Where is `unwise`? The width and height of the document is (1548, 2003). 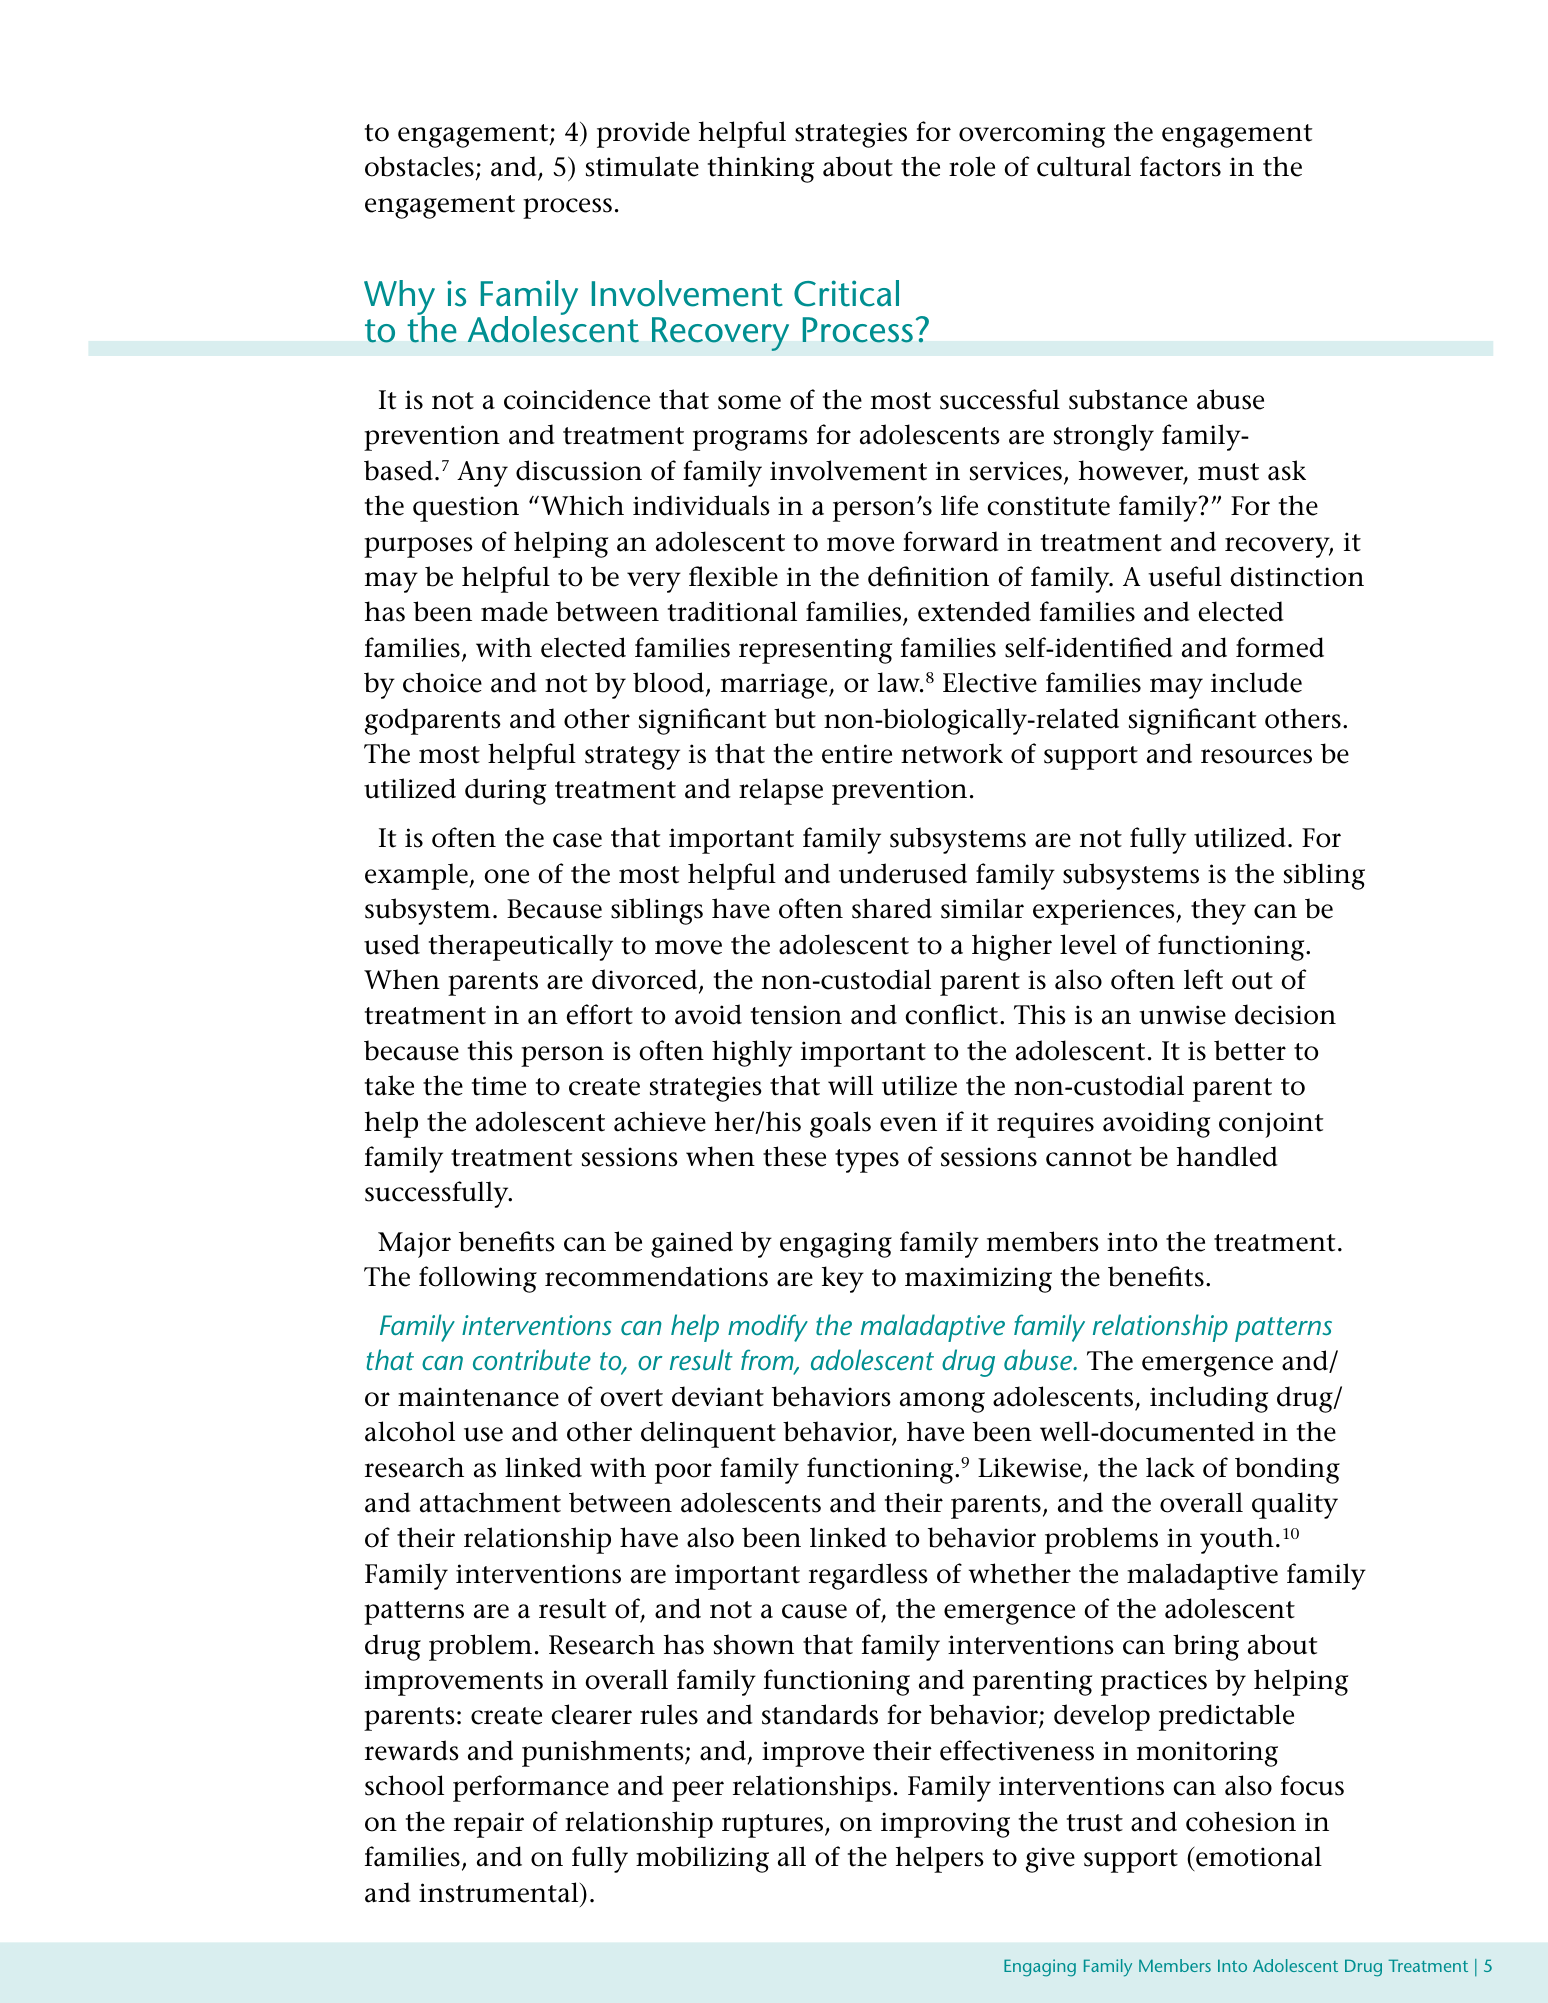
unwise is located at coordinates (1182, 1015).
